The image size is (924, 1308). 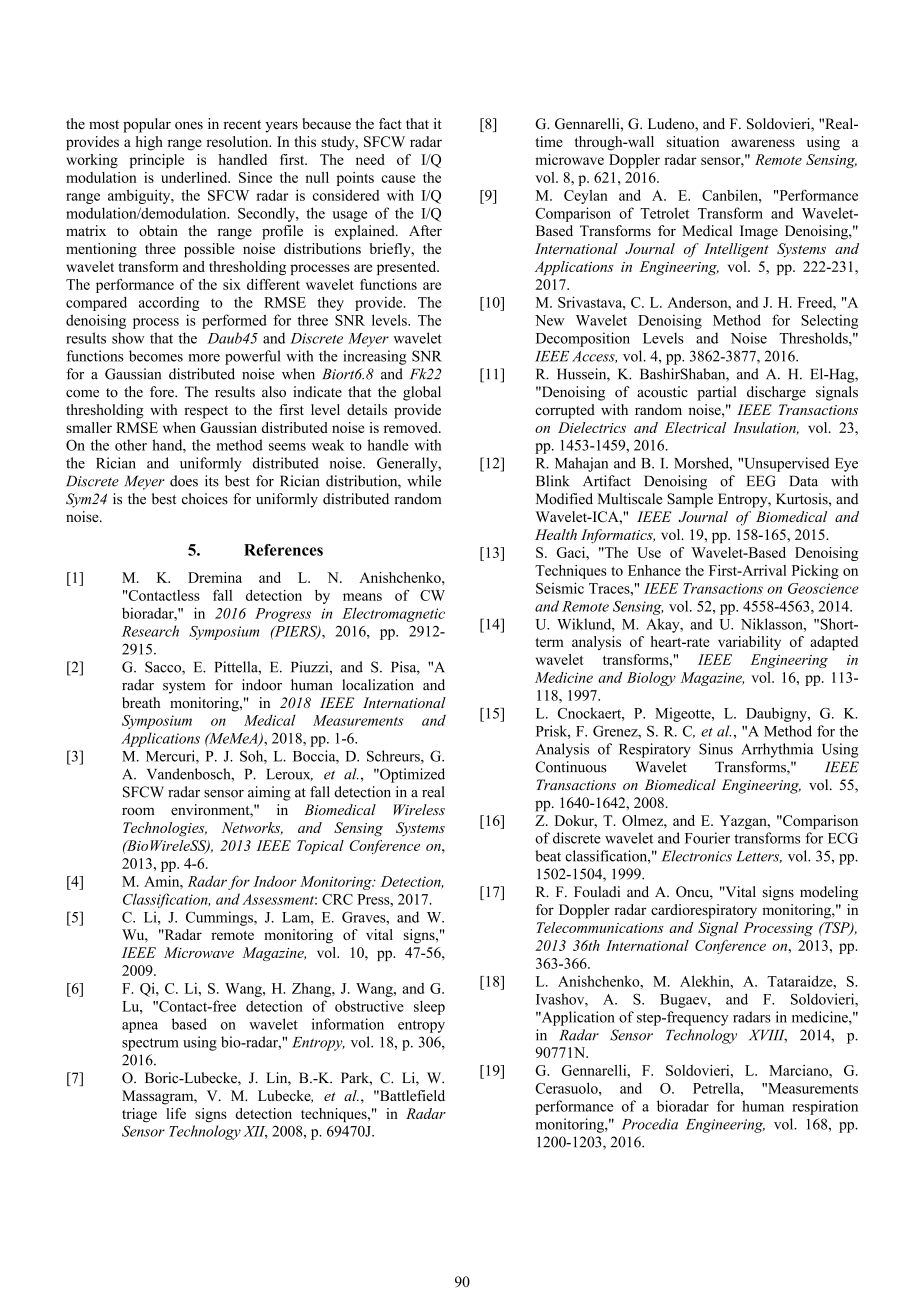 What do you see at coordinates (776, 393) in the image?
I see `discharge` at bounding box center [776, 393].
